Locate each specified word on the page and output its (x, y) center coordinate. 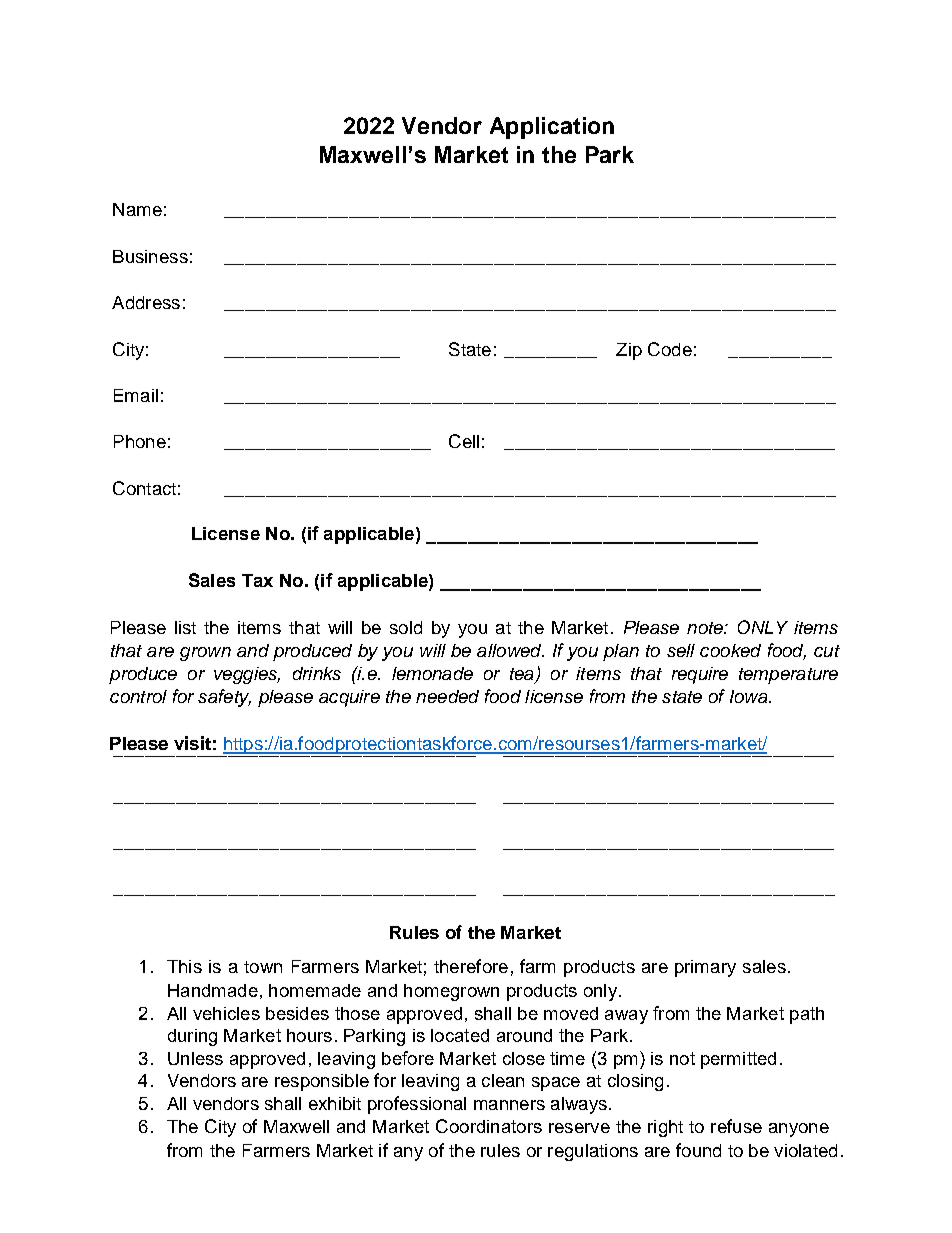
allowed (510, 650)
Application (552, 128)
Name (137, 209)
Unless (195, 1058)
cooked (730, 650)
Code (670, 349)
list (185, 627)
